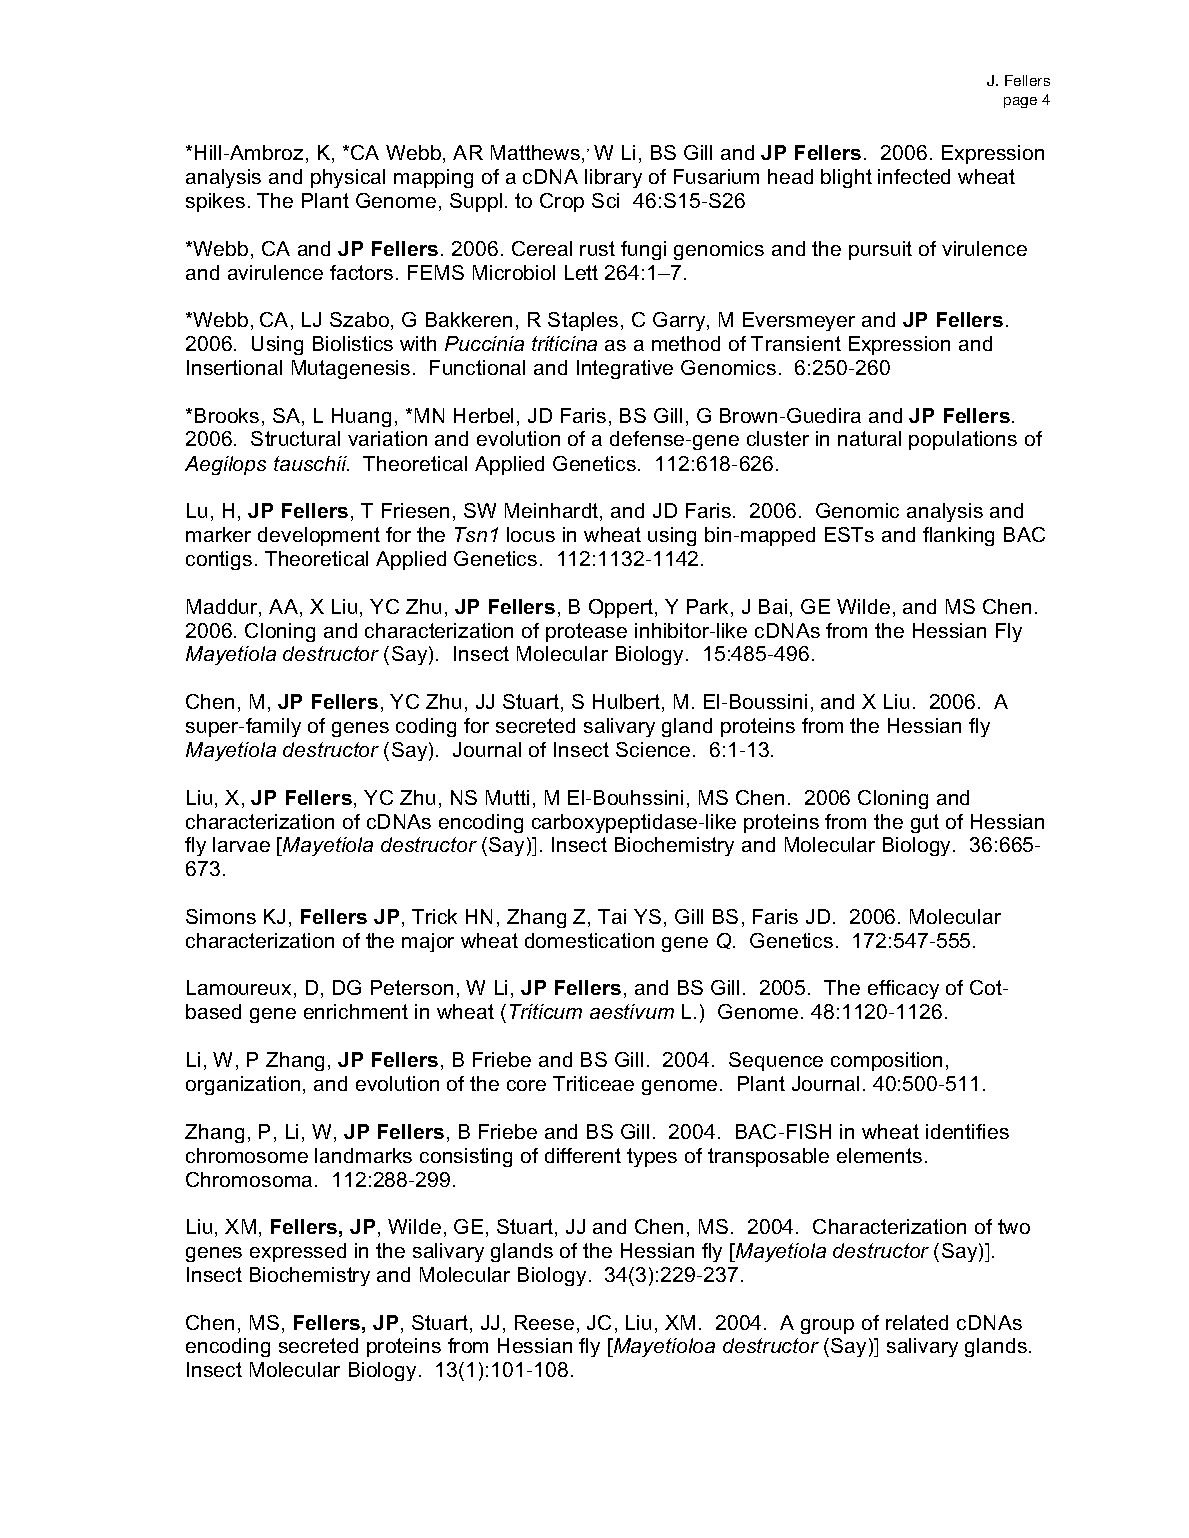  What do you see at coordinates (917, 1322) in the document?
I see `related` at bounding box center [917, 1322].
